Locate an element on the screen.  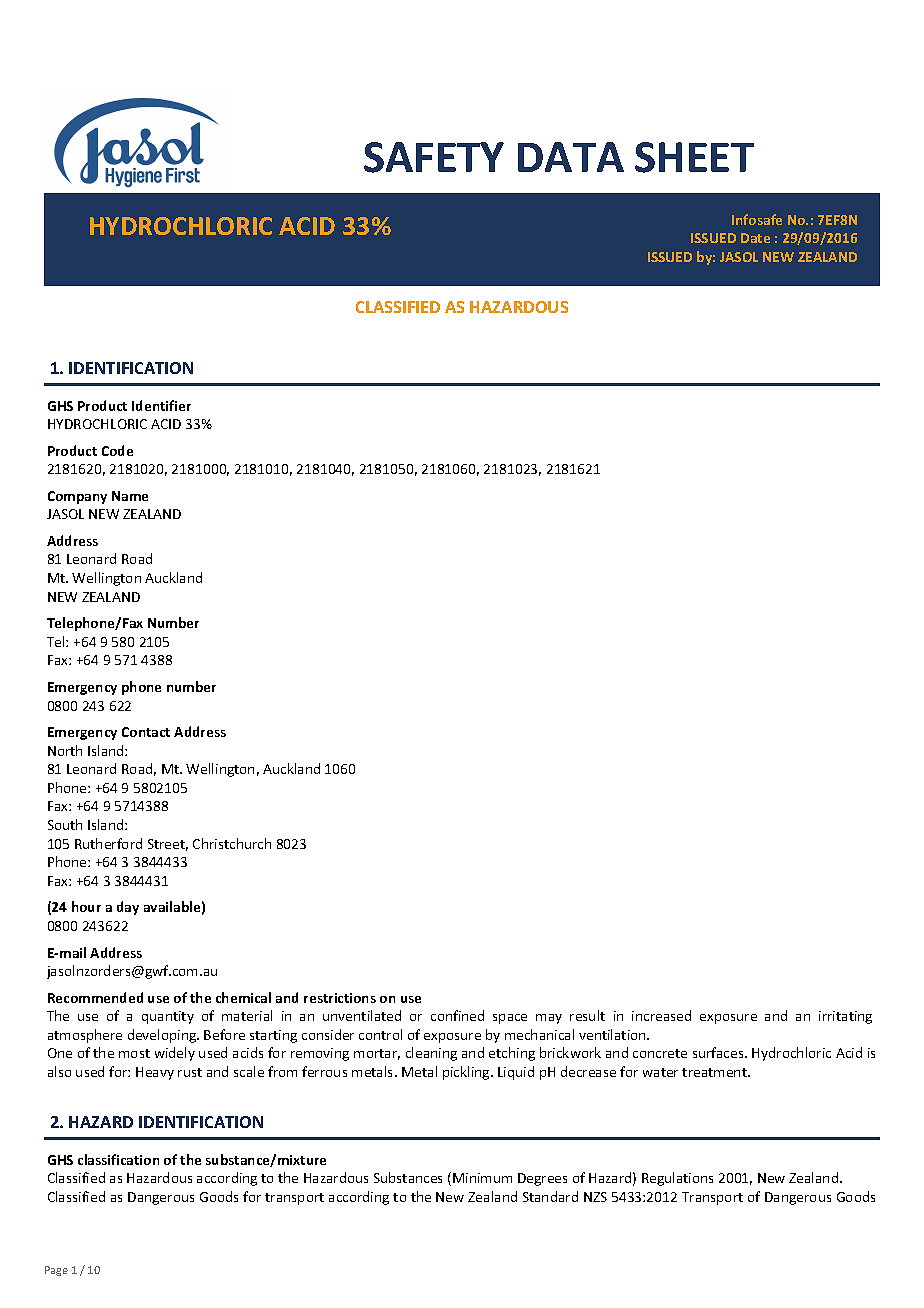
SAFETY is located at coordinates (434, 157).
